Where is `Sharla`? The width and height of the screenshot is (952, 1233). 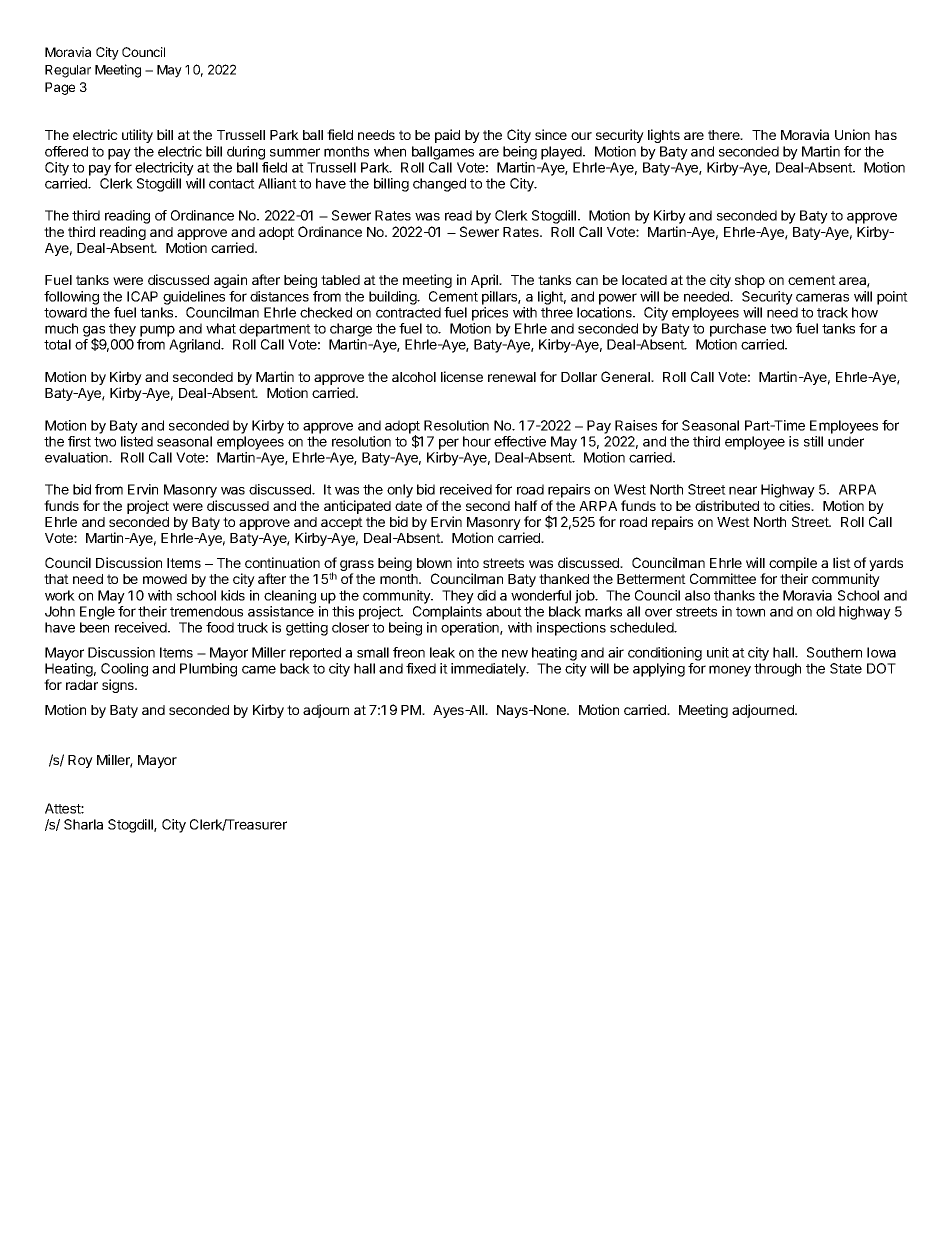 Sharla is located at coordinates (83, 824).
